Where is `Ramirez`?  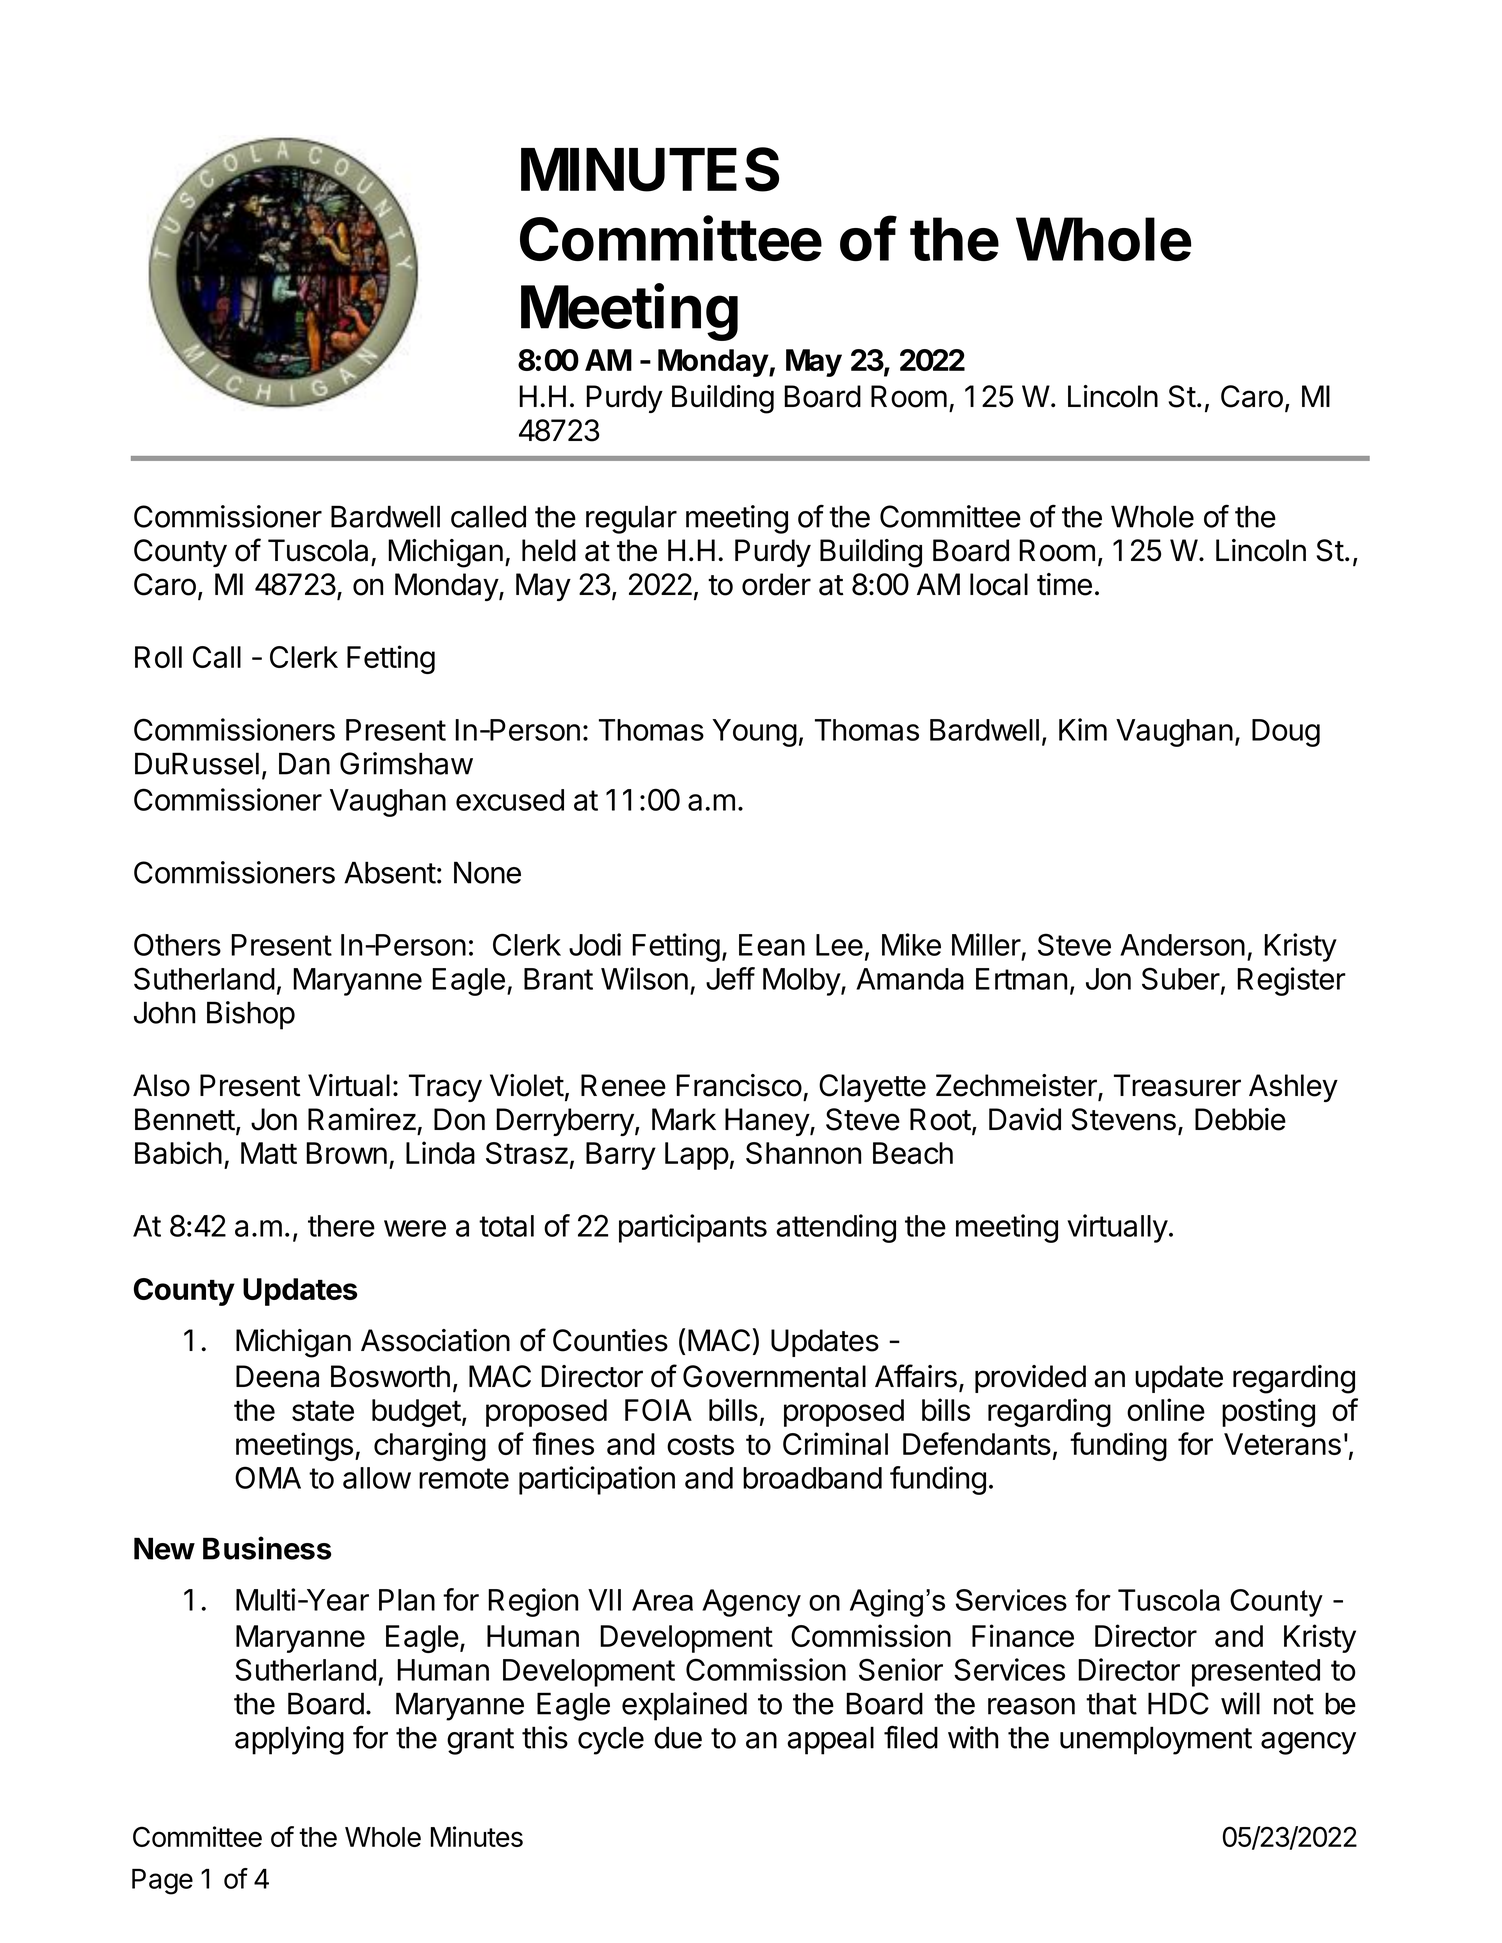 Ramirez is located at coordinates (362, 1119).
